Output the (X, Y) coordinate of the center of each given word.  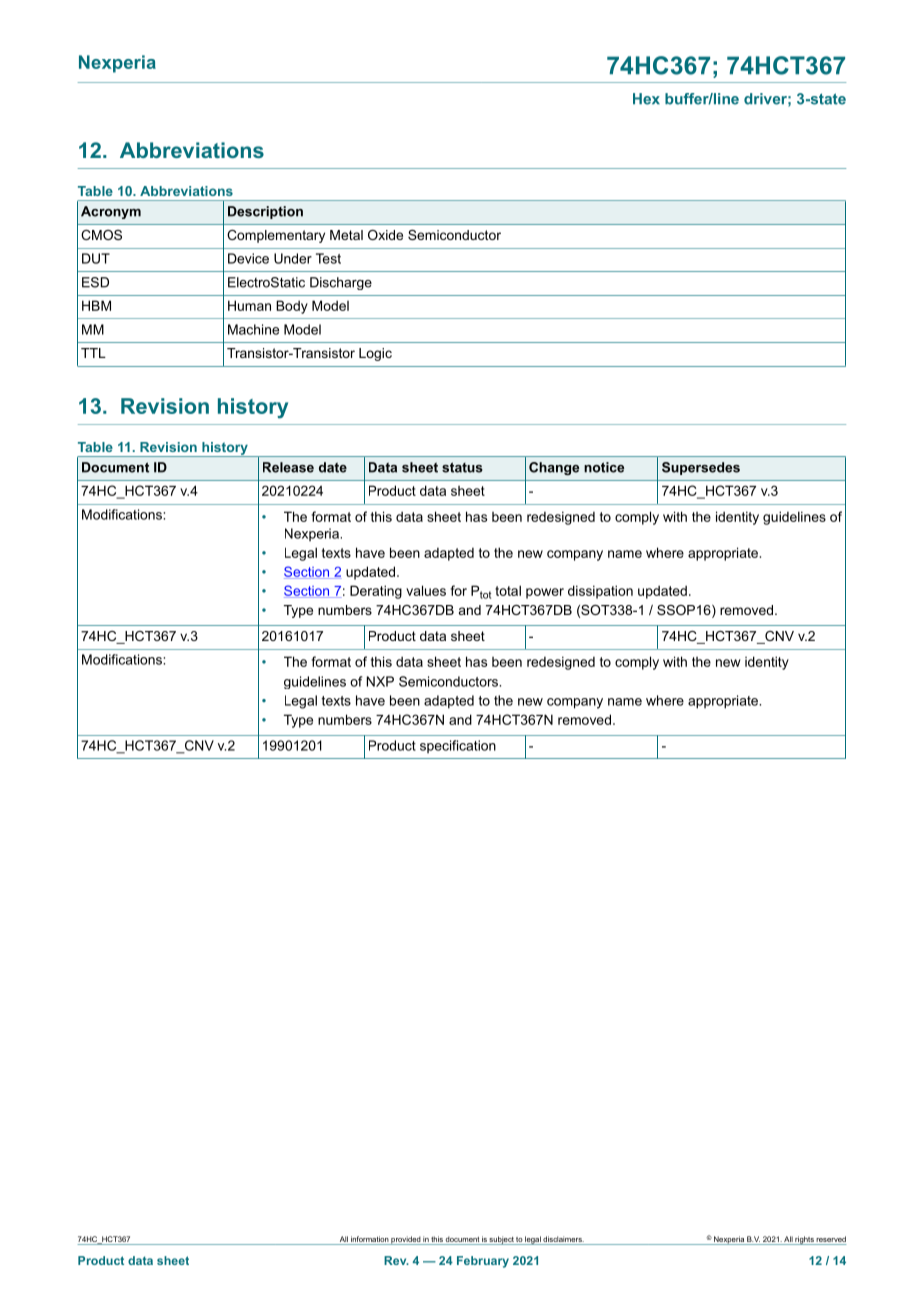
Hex (646, 99)
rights (804, 1240)
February (483, 1262)
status (462, 467)
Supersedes (701, 468)
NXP (380, 681)
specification (458, 746)
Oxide (385, 235)
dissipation (600, 592)
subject (502, 1240)
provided (405, 1240)
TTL (93, 353)
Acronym (111, 212)
